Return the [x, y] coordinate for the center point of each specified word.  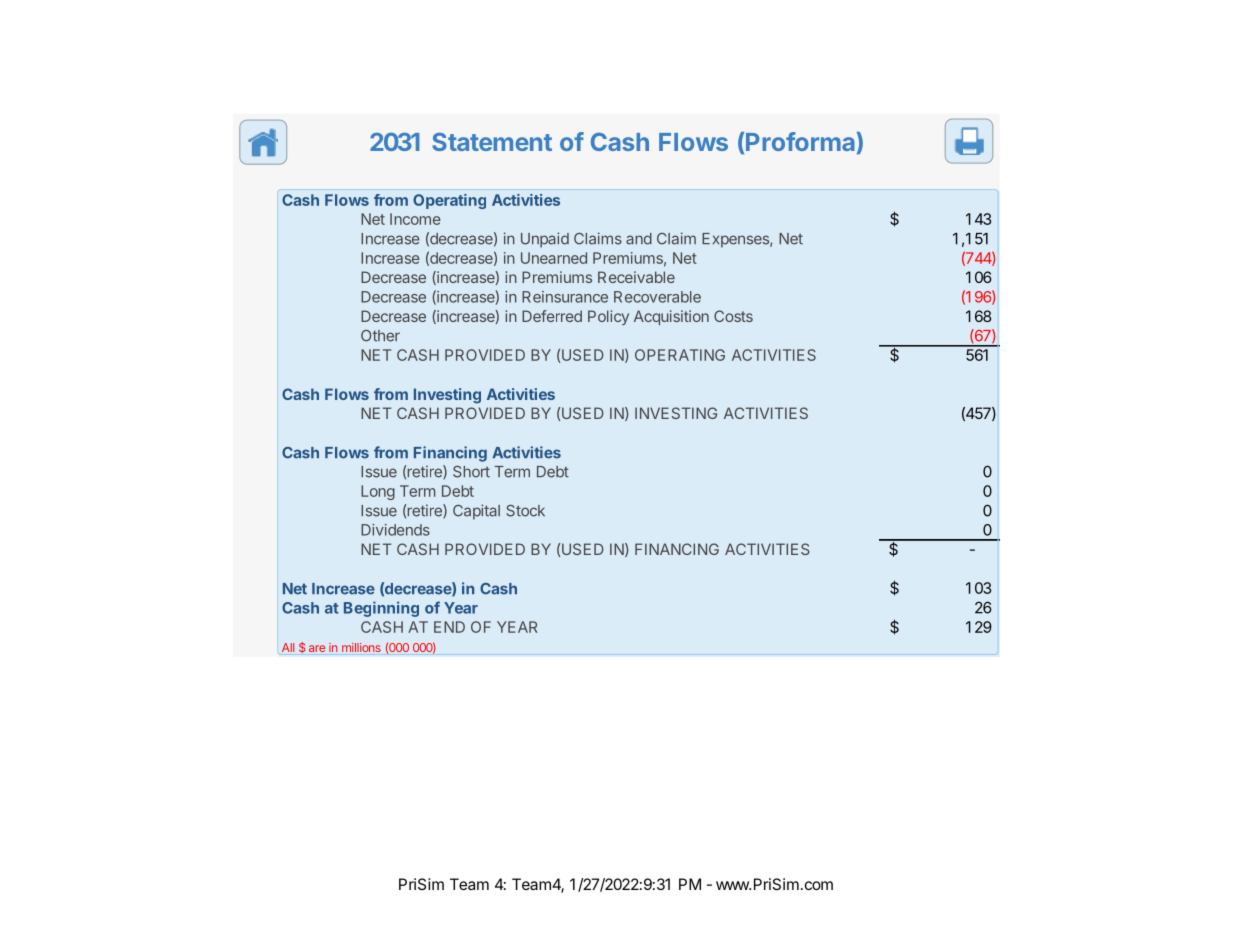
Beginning [381, 609]
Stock [525, 511]
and [639, 239]
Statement [492, 142]
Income [415, 219]
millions [361, 647]
